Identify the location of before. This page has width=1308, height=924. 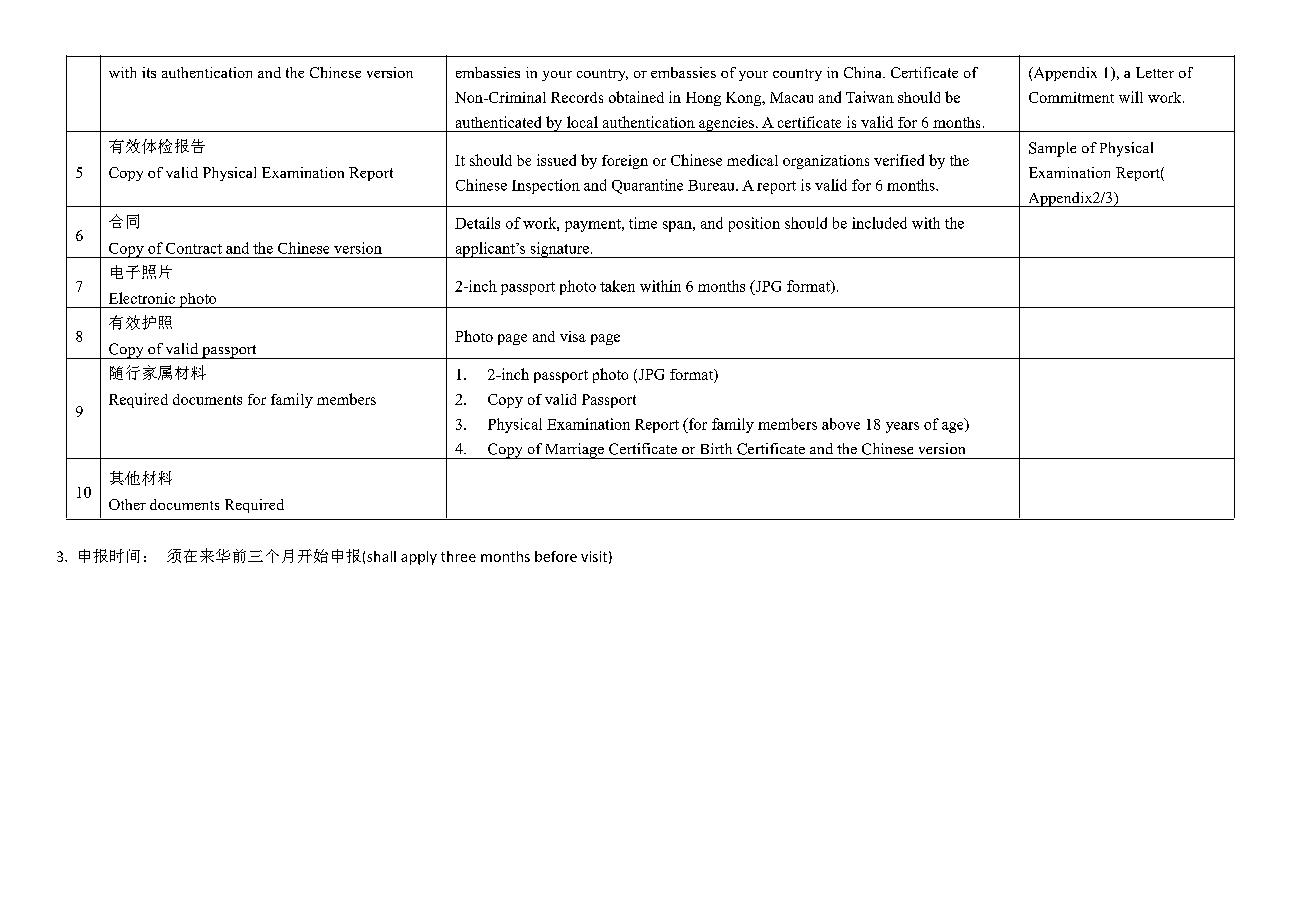
(556, 556).
